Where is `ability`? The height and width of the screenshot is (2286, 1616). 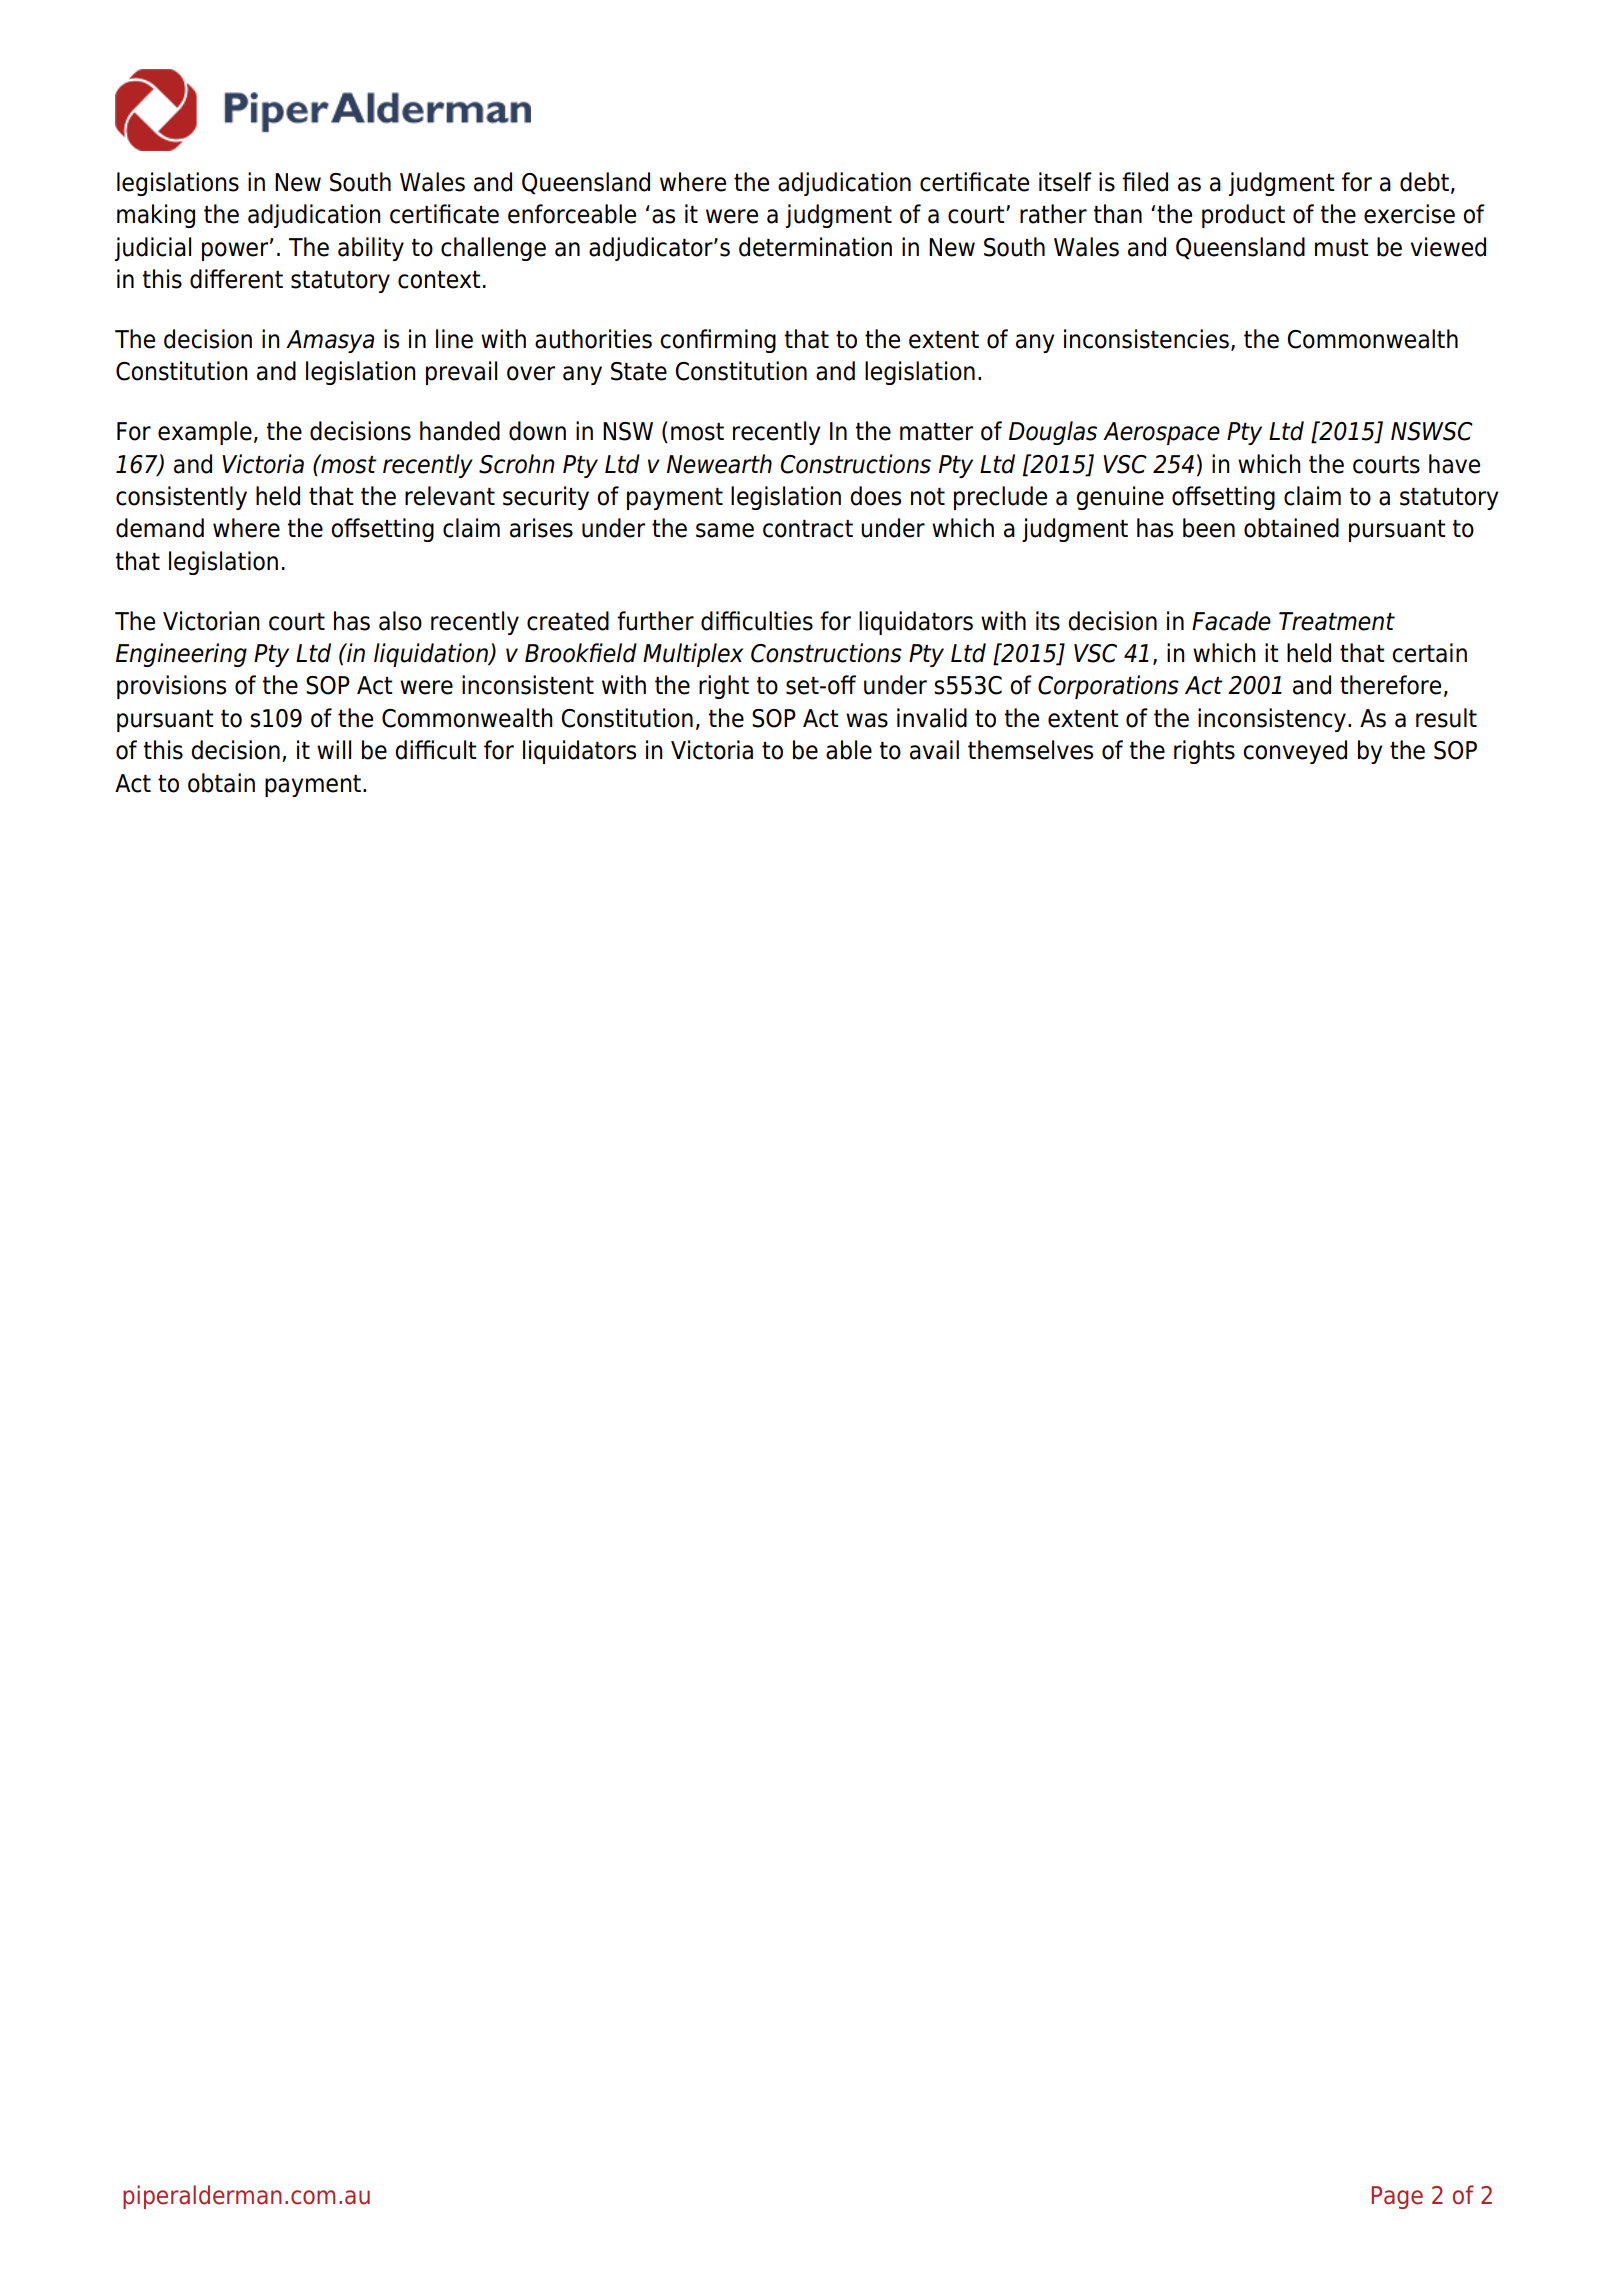
ability is located at coordinates (371, 249).
